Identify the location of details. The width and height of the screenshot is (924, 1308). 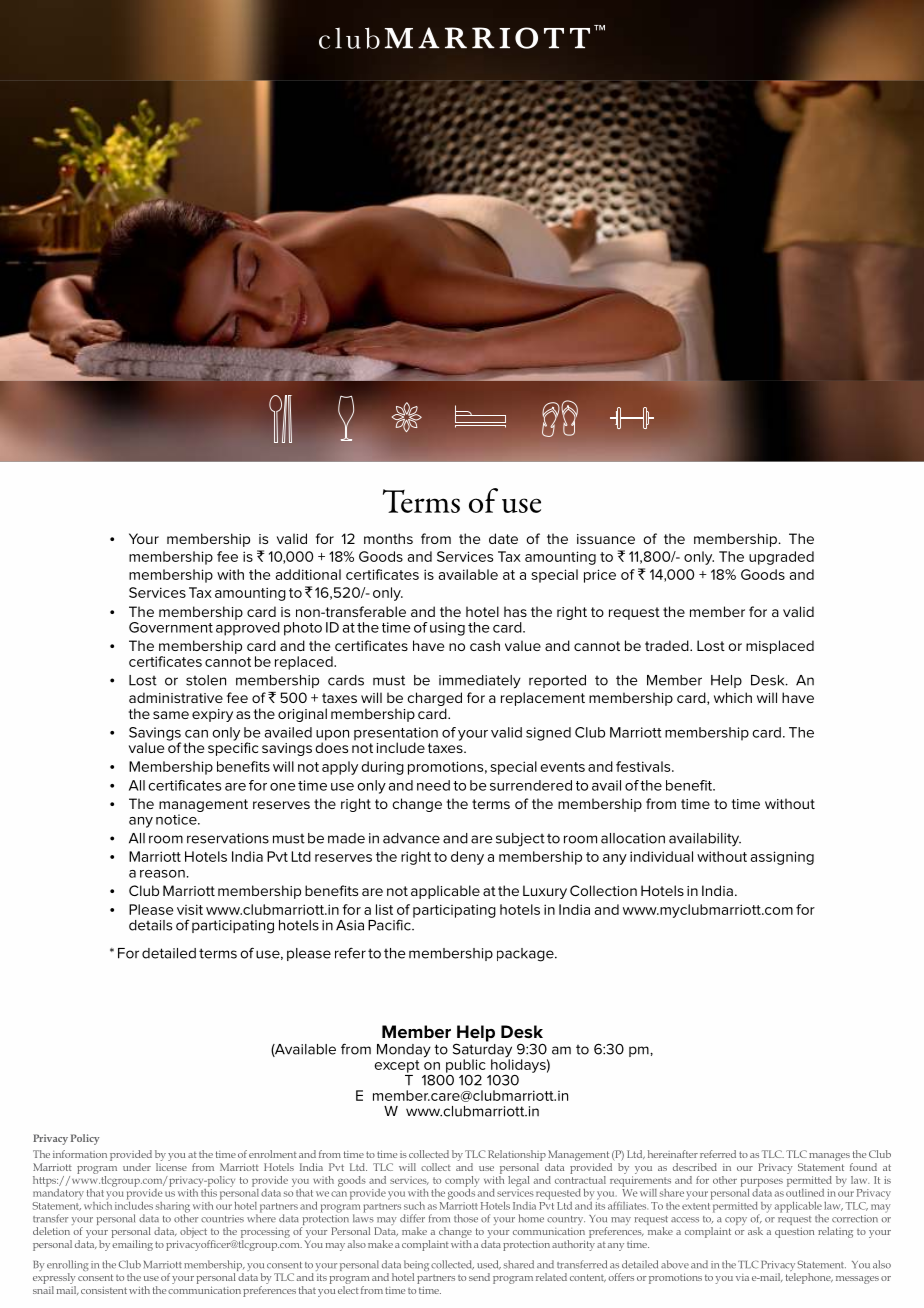
(150, 925).
